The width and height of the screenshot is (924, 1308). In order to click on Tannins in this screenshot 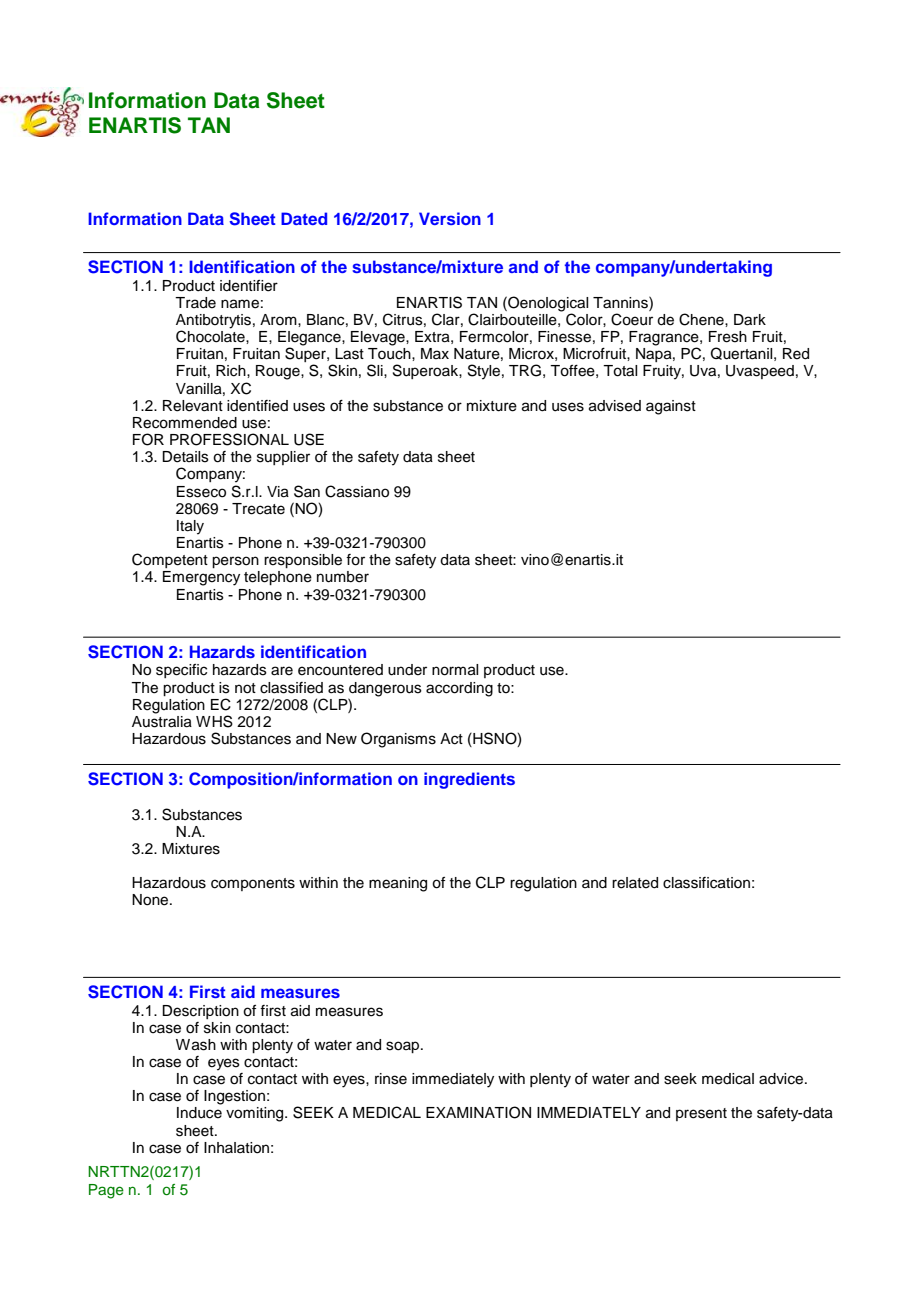, I will do `click(621, 302)`.
